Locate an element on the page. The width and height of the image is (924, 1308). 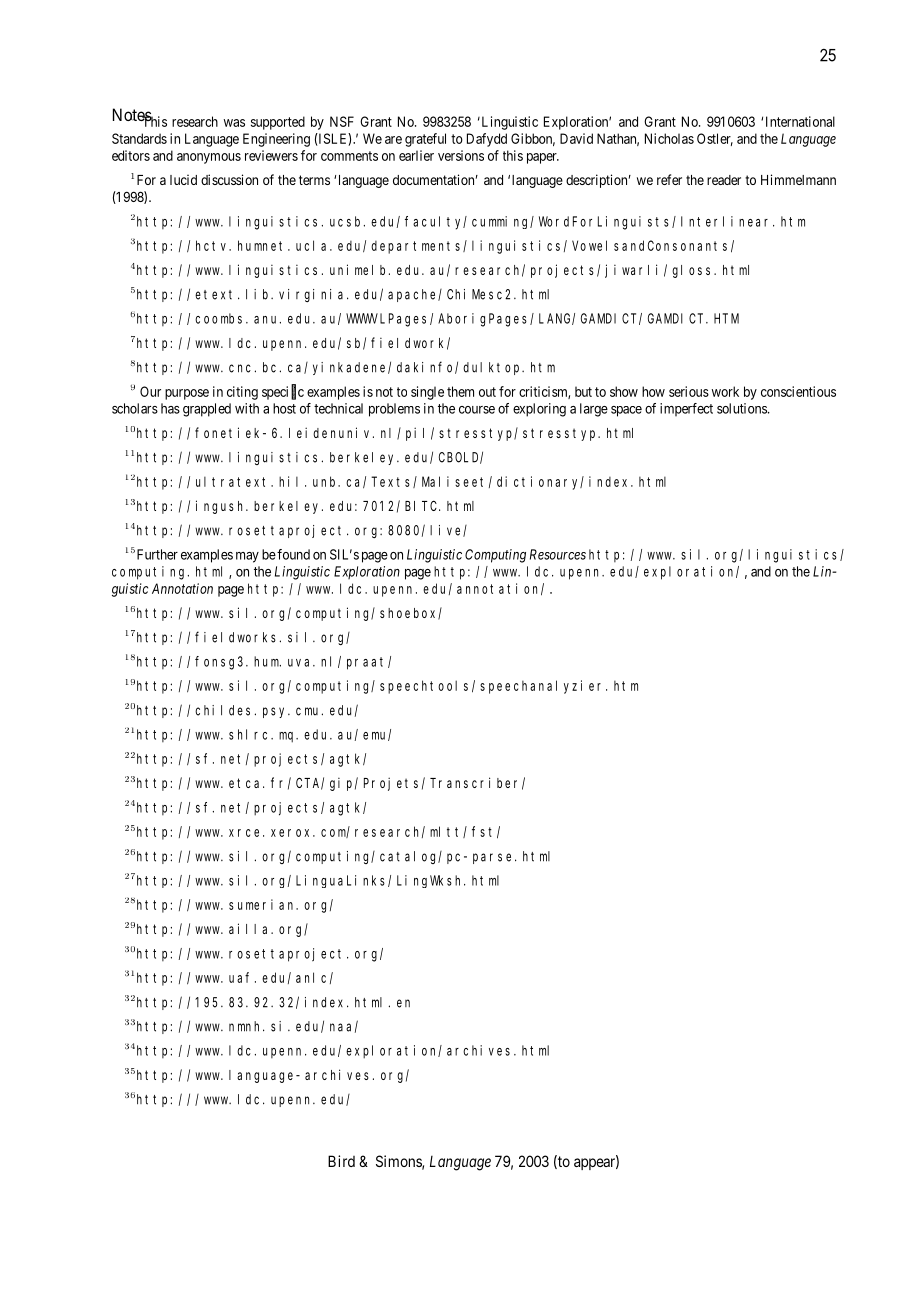
reader is located at coordinates (724, 180).
